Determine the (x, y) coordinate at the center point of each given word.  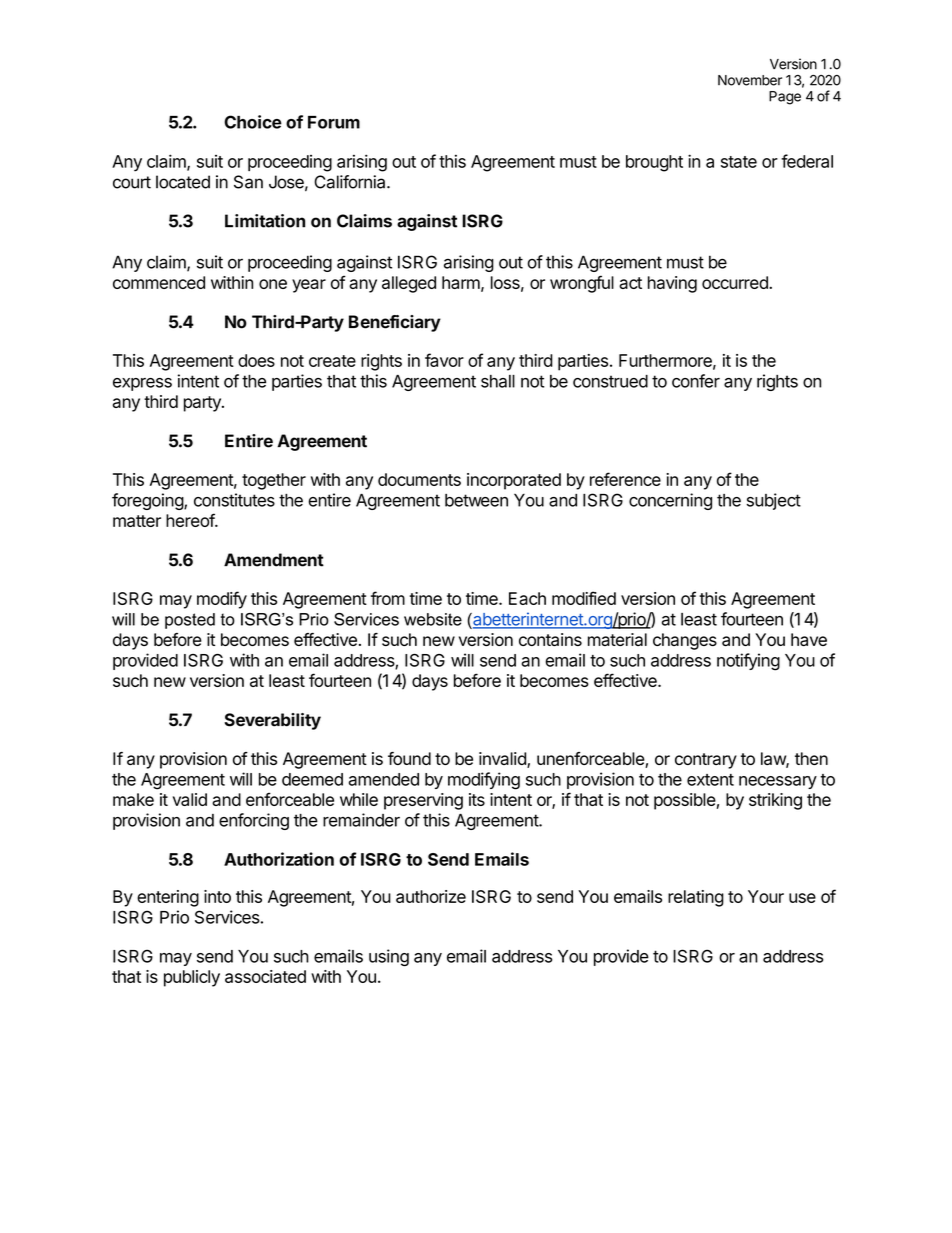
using (389, 957)
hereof (191, 520)
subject (774, 501)
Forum (334, 122)
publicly (192, 978)
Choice (253, 122)
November (750, 80)
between (476, 500)
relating (696, 898)
